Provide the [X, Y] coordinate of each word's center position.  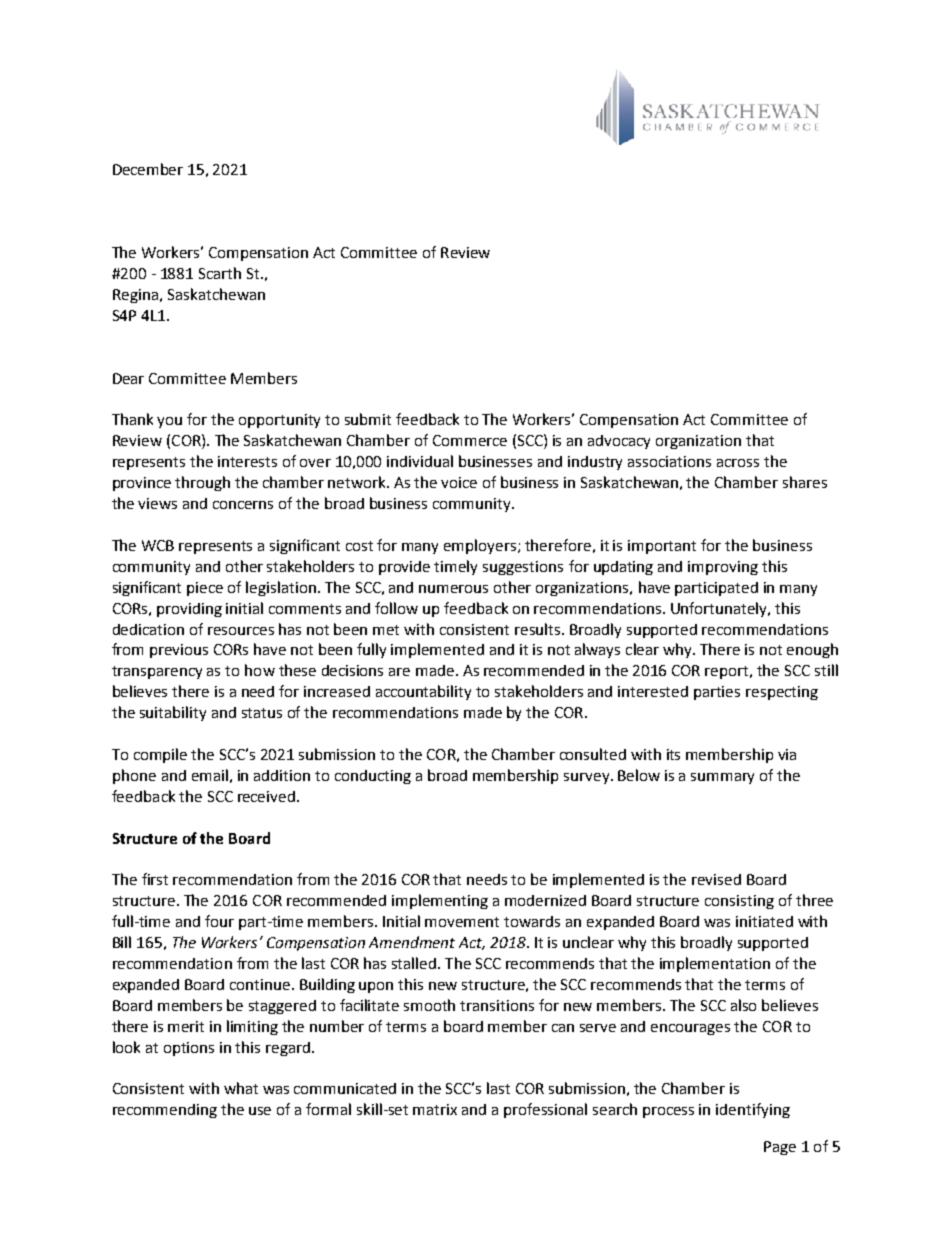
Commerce [470, 440]
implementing [440, 901]
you [169, 422]
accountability [423, 692]
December [148, 169]
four [219, 921]
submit [368, 419]
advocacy [619, 442]
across [738, 463]
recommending [165, 1111]
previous [179, 651]
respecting [782, 693]
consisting [739, 902]
